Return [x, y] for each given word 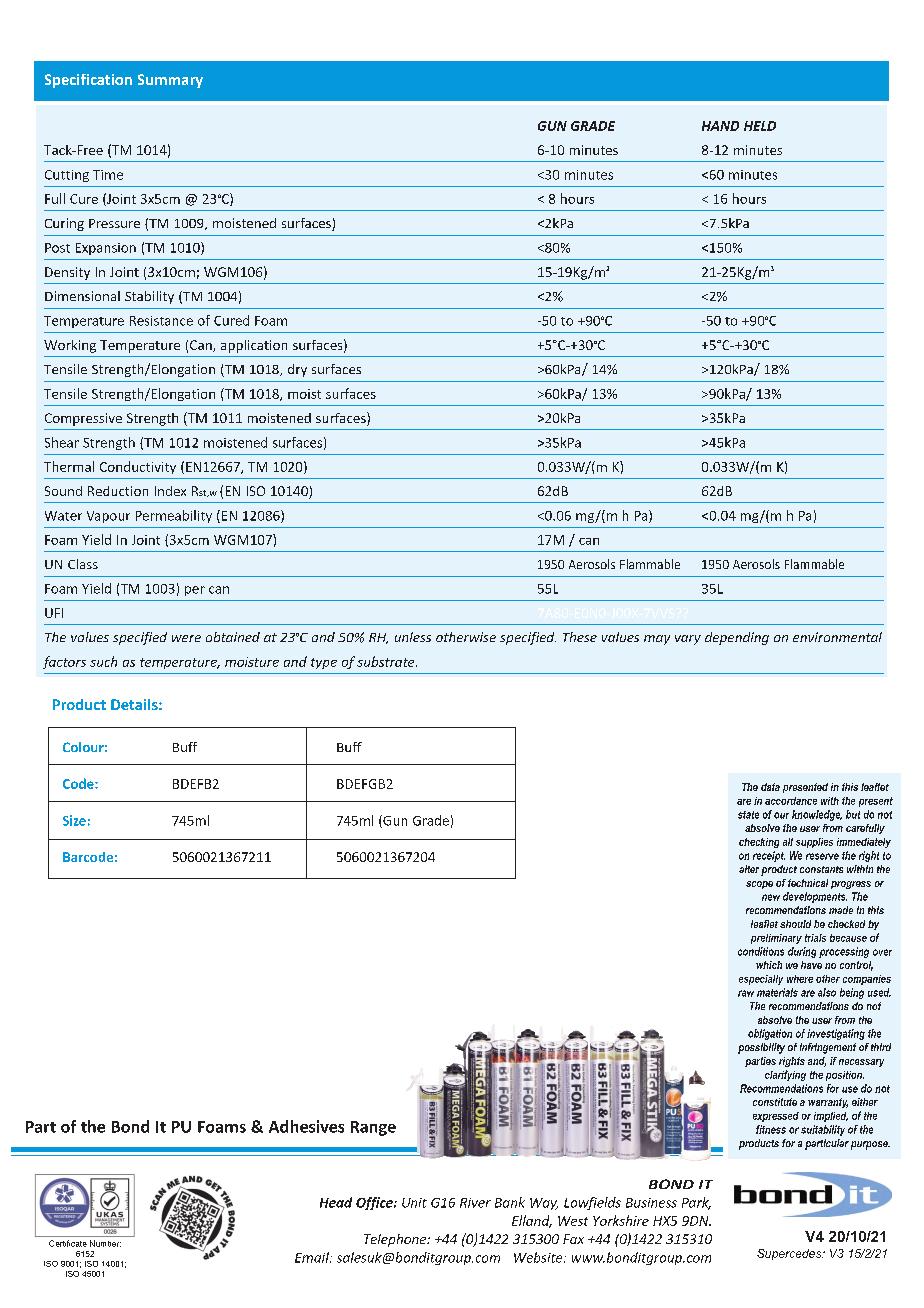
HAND [720, 126]
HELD [760, 126]
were [186, 638]
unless [413, 637]
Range [373, 1128]
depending [737, 638]
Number [105, 1243]
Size [74, 820]
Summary [170, 81]
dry [297, 370]
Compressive [83, 419]
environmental [837, 637]
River [475, 1203]
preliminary [776, 939]
